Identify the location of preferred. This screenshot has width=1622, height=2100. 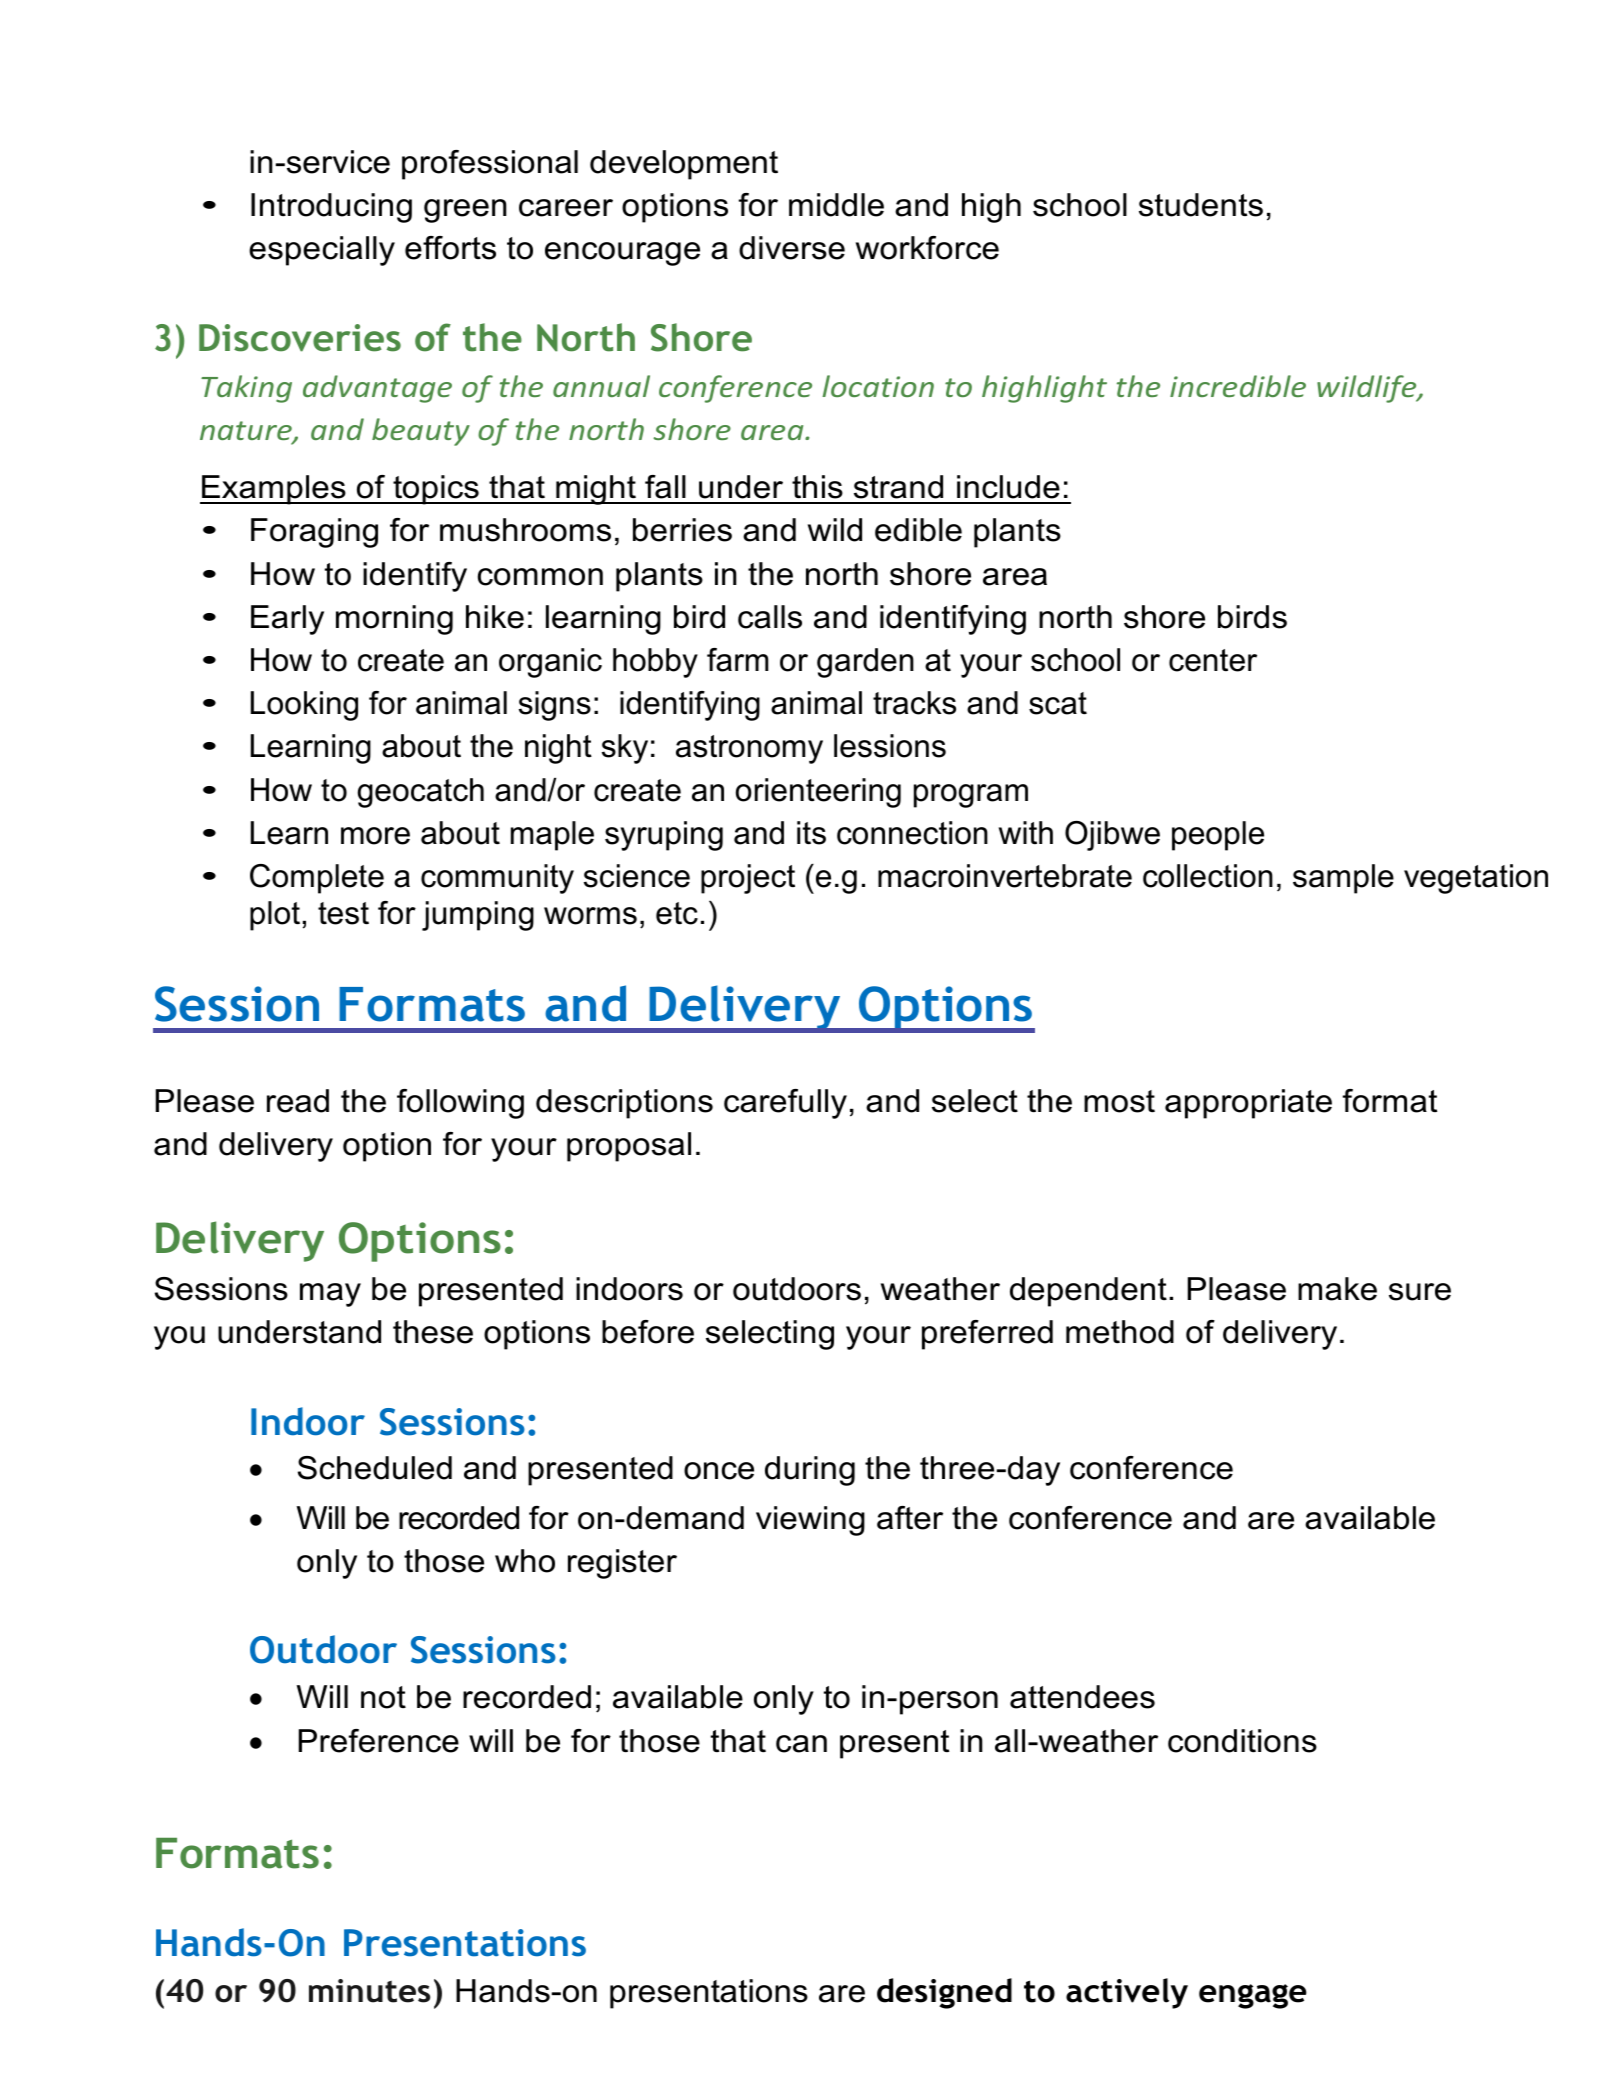
(987, 1335).
